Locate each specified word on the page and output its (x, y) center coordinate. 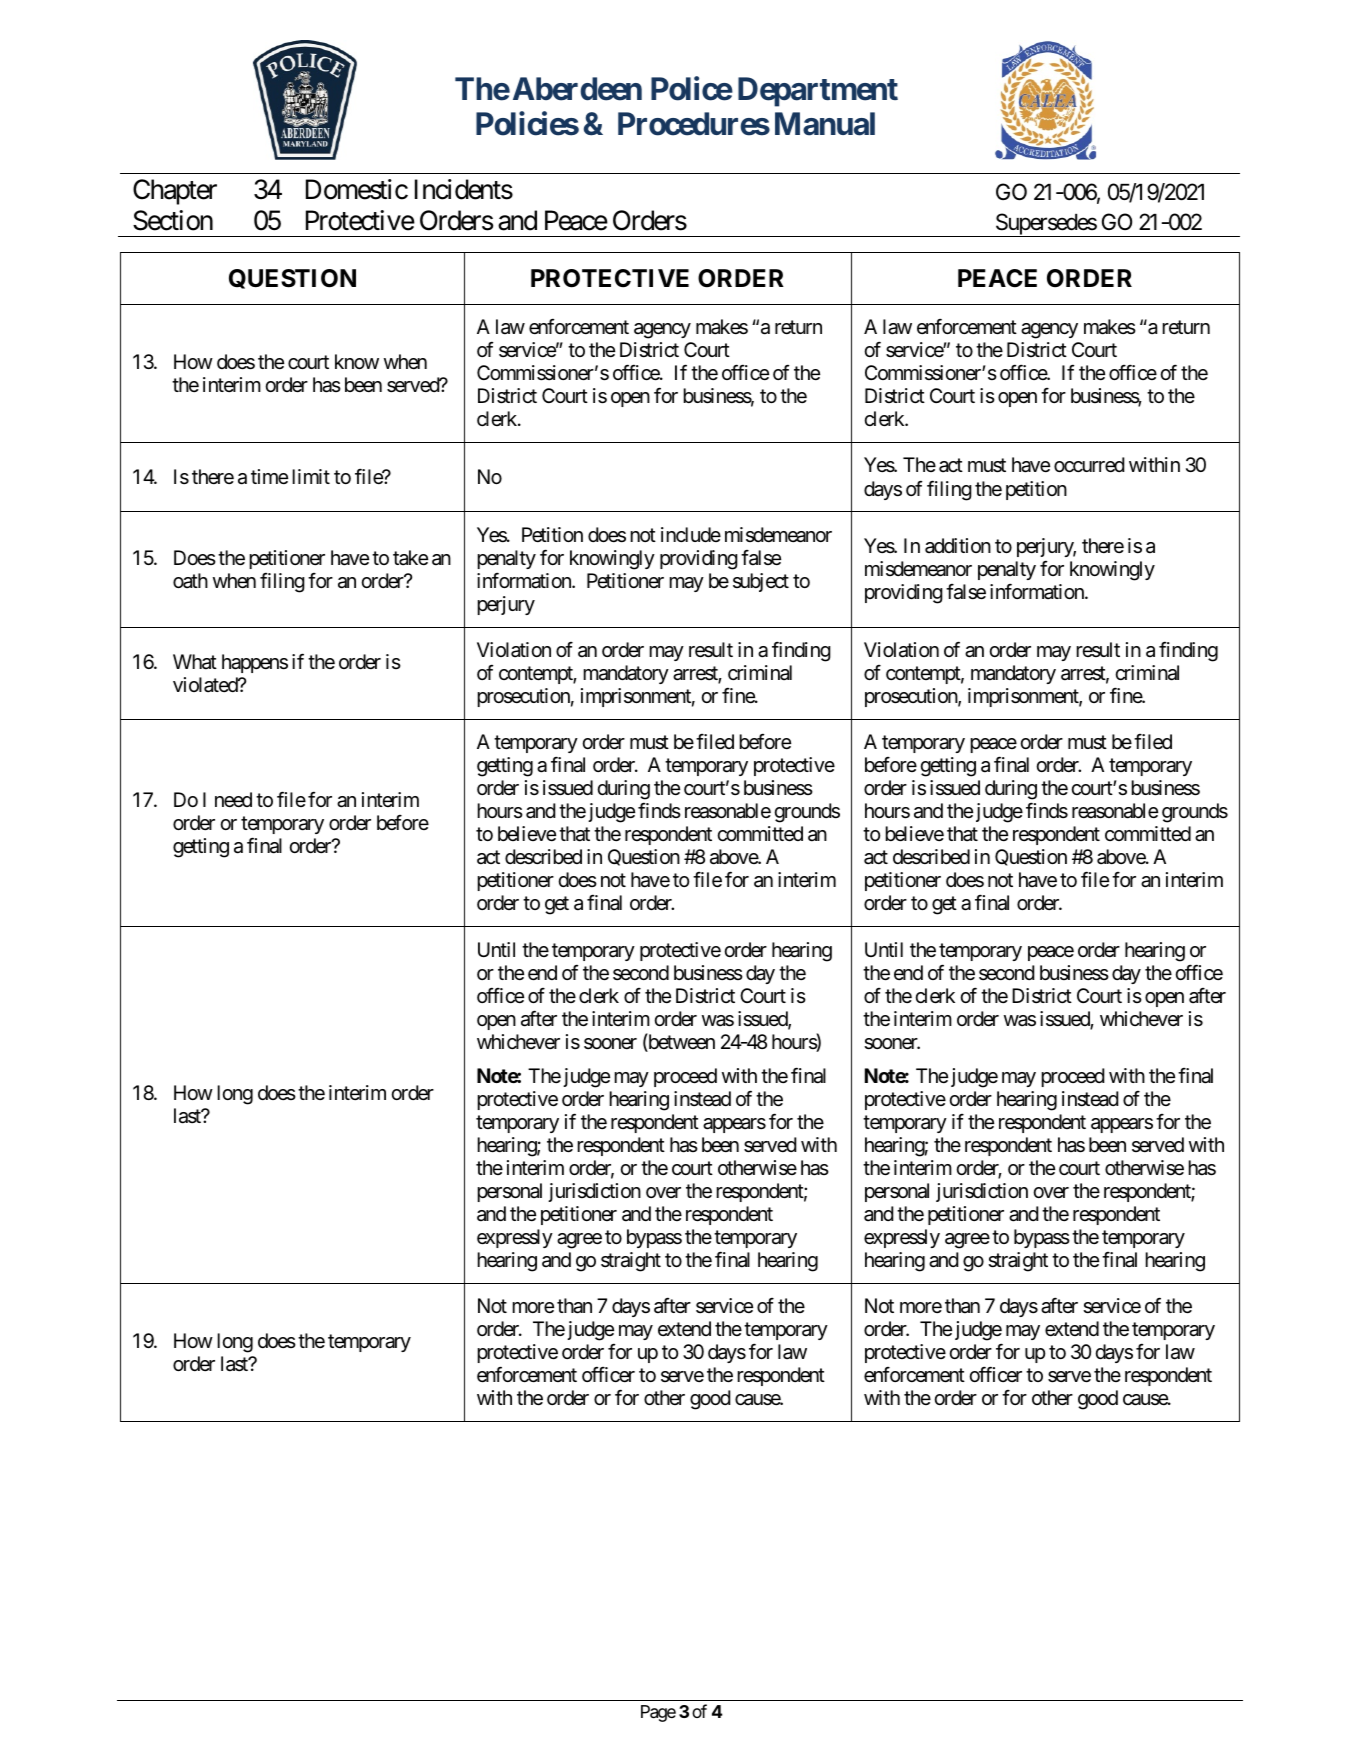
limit (311, 476)
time (269, 476)
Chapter (175, 192)
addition (958, 546)
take (410, 558)
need (233, 799)
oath (190, 581)
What (195, 662)
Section (173, 220)
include (691, 534)
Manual (825, 124)
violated (206, 685)
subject (761, 582)
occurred (1089, 465)
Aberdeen (577, 89)
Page (658, 1713)
